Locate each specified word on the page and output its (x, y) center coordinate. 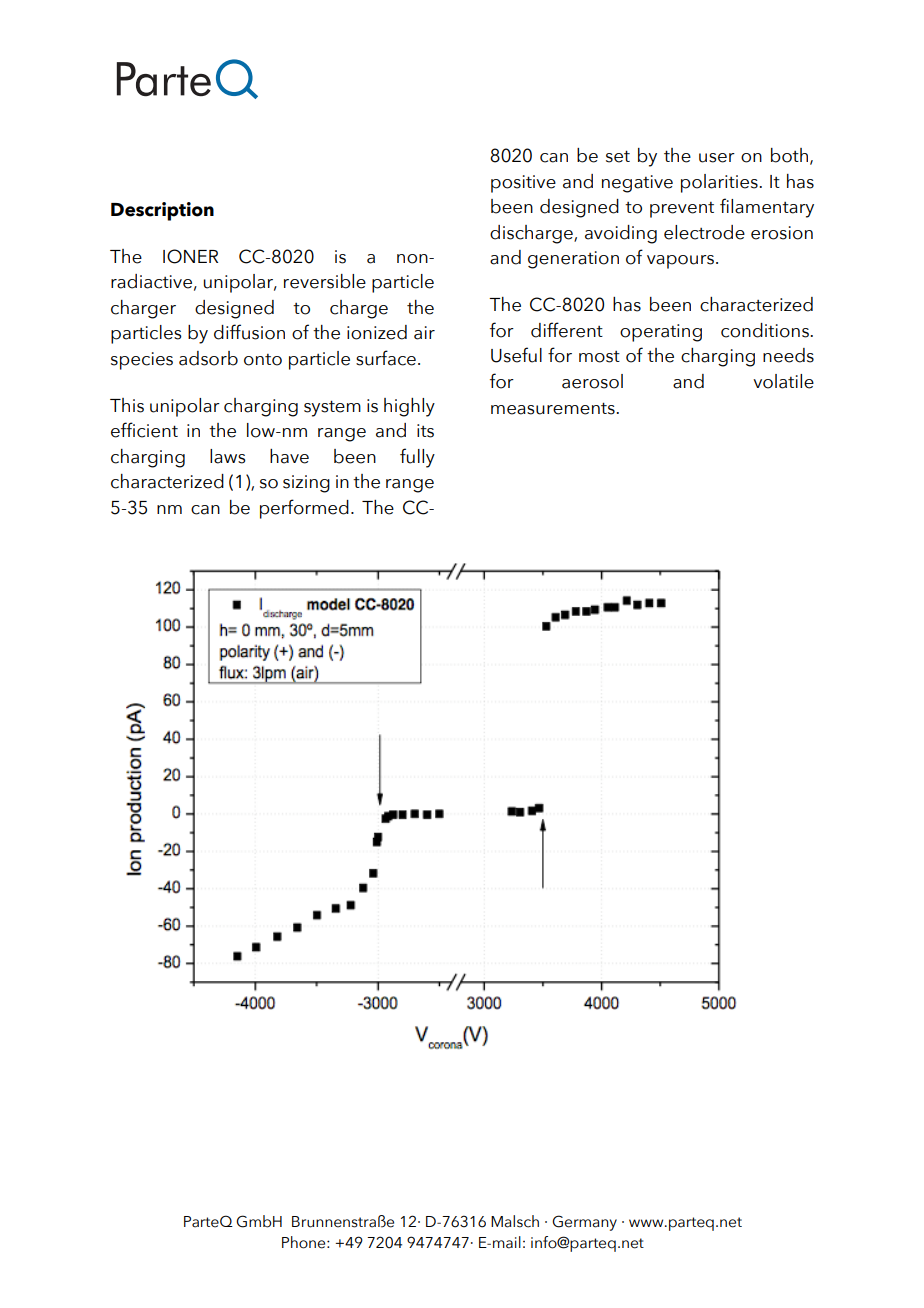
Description (162, 211)
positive (523, 184)
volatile (783, 381)
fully (417, 458)
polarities (720, 183)
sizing (306, 484)
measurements (554, 408)
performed (304, 509)
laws (228, 456)
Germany (584, 1223)
